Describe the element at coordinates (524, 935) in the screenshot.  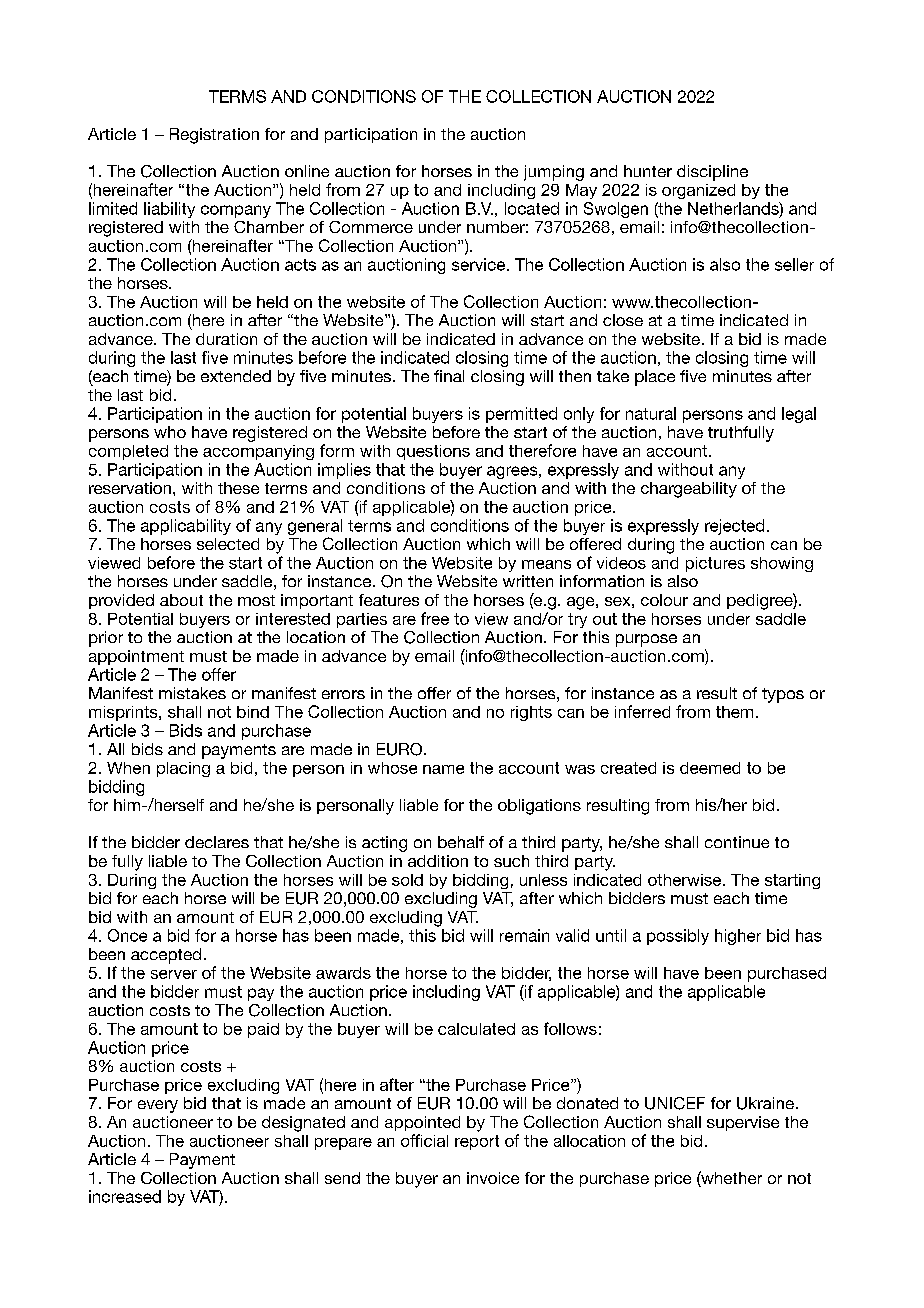
I see `remain` at that location.
